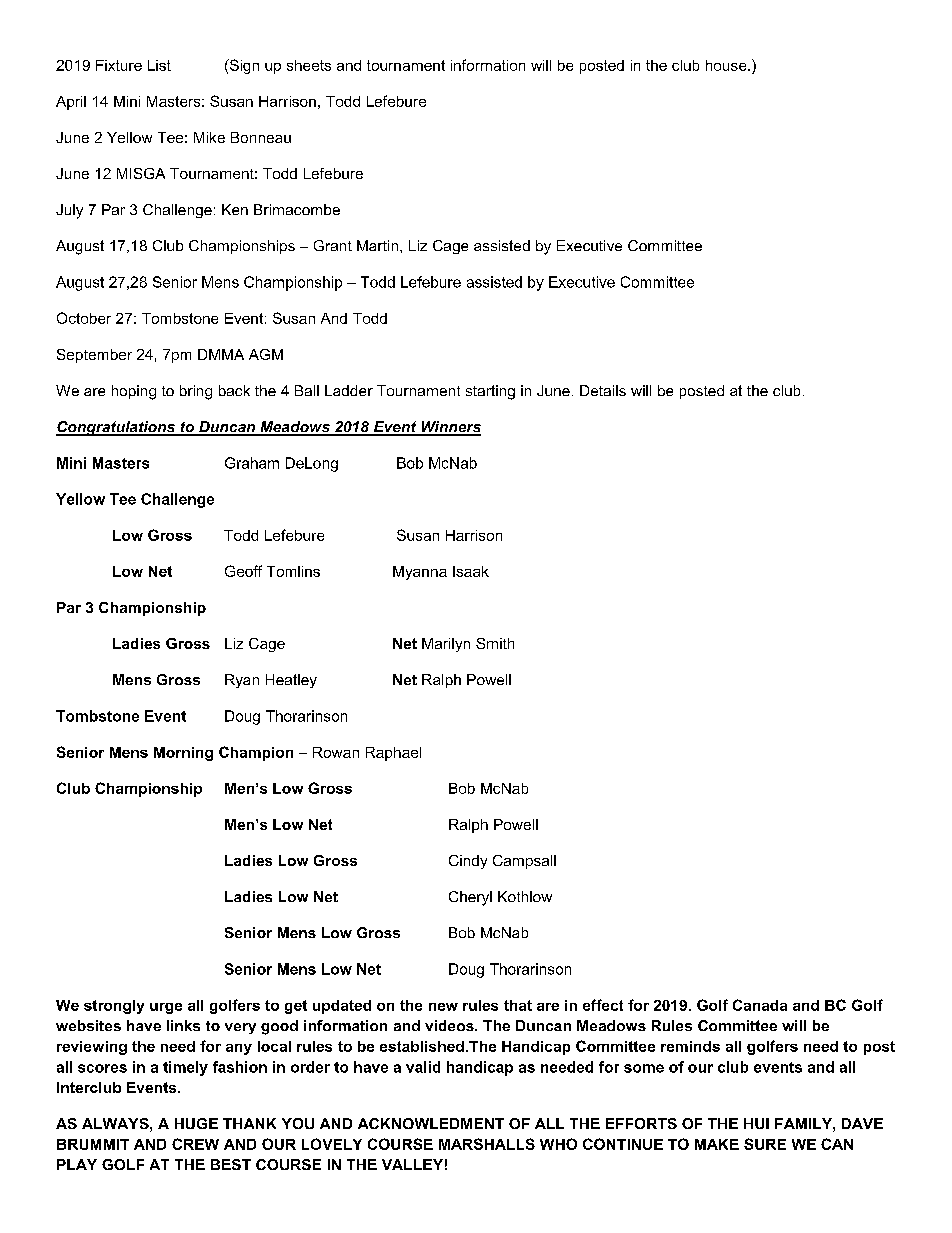  Describe the element at coordinates (760, 1005) in the image. I see `Canada` at that location.
